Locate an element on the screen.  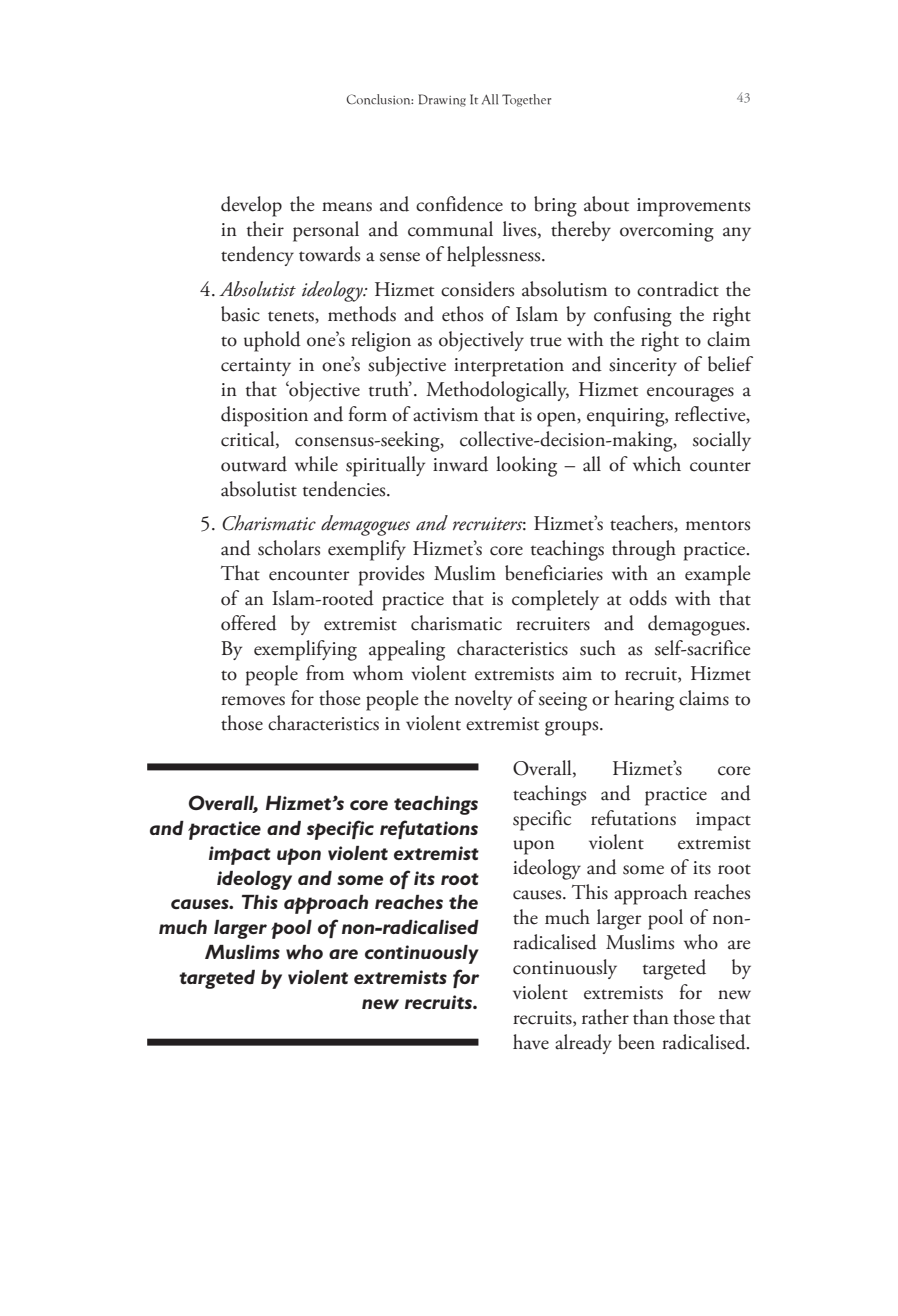
hearing is located at coordinates (644, 700).
